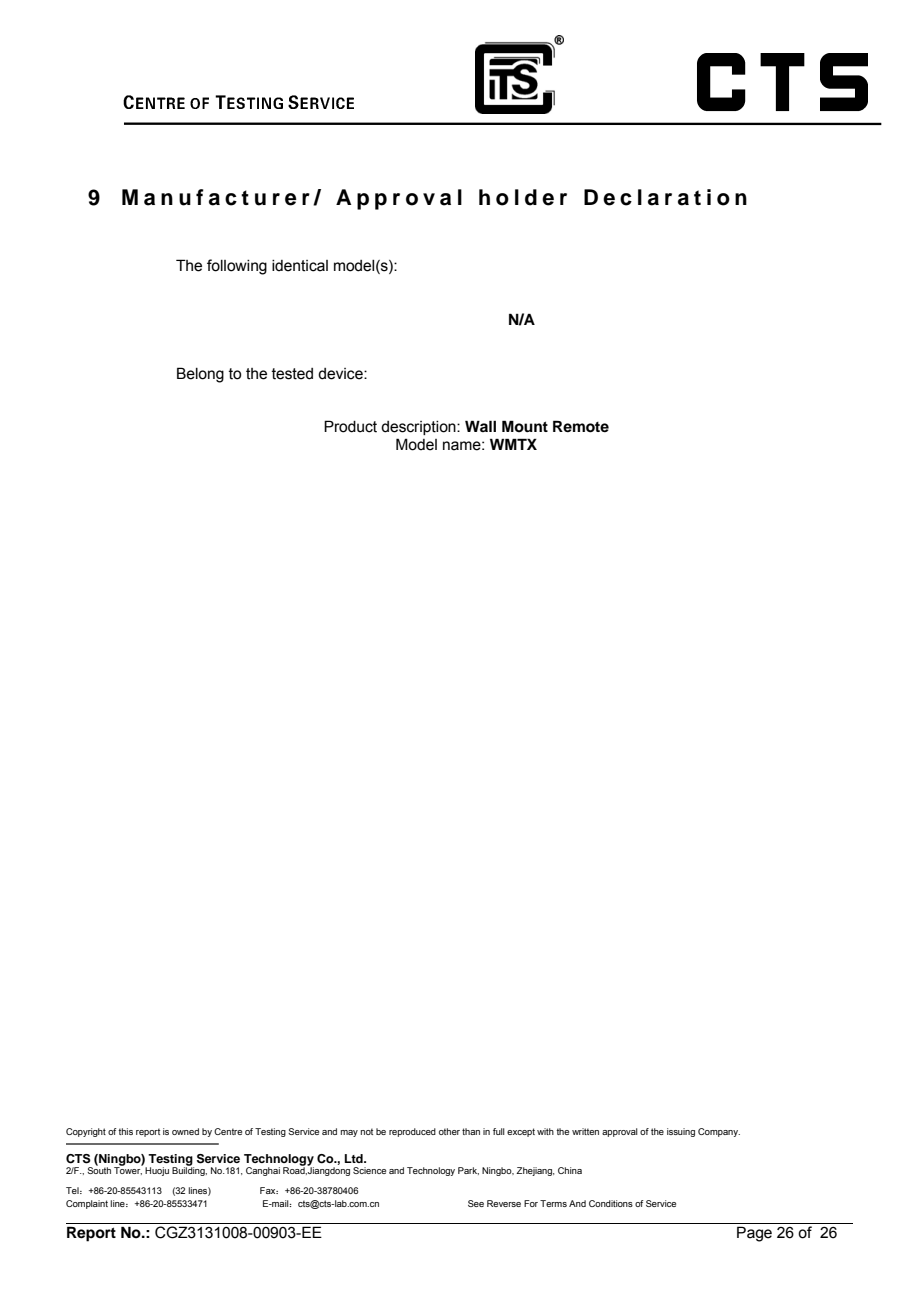  Describe the element at coordinates (523, 197) in the screenshot. I see `holder` at that location.
